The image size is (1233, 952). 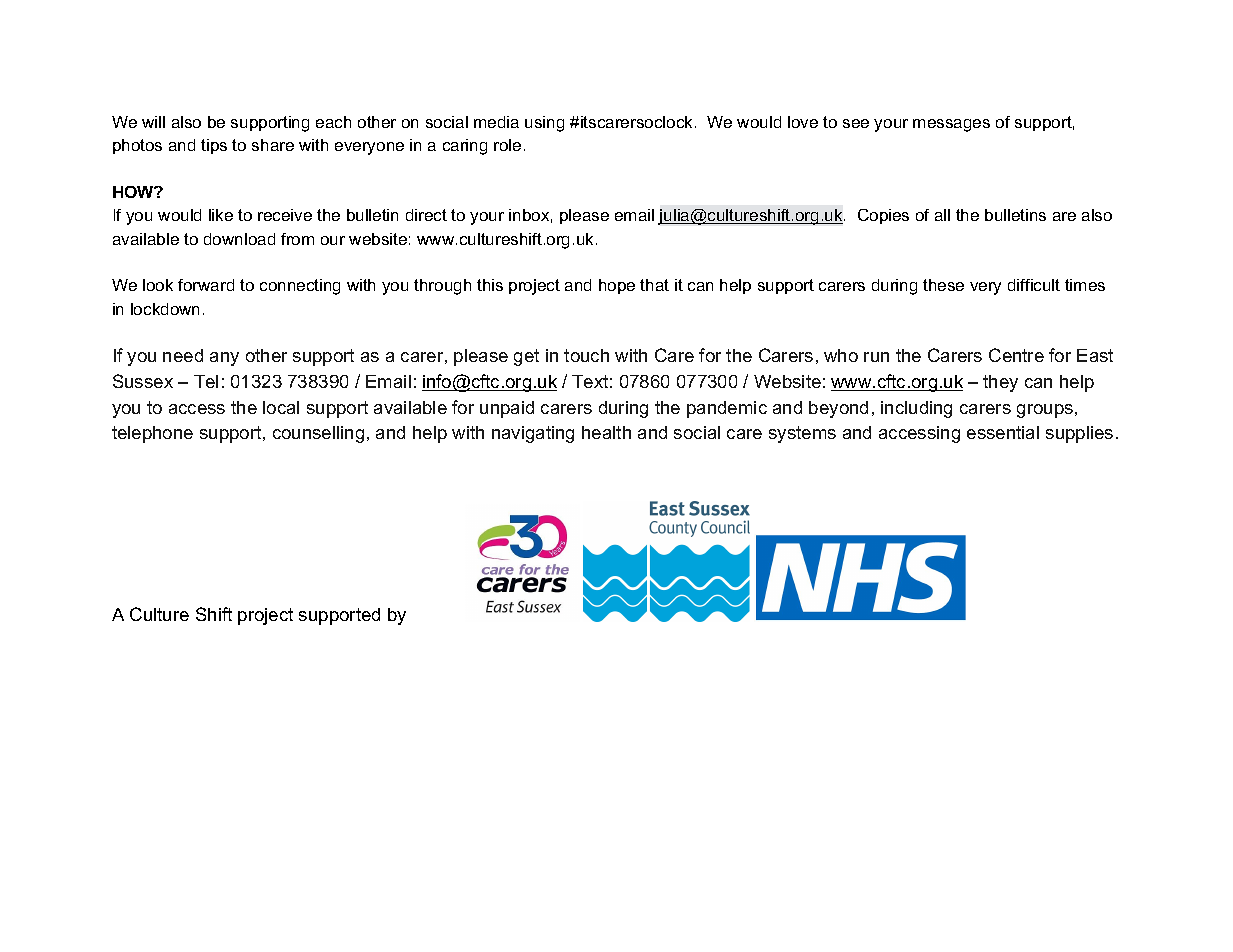 What do you see at coordinates (951, 125) in the page?
I see `messages` at bounding box center [951, 125].
